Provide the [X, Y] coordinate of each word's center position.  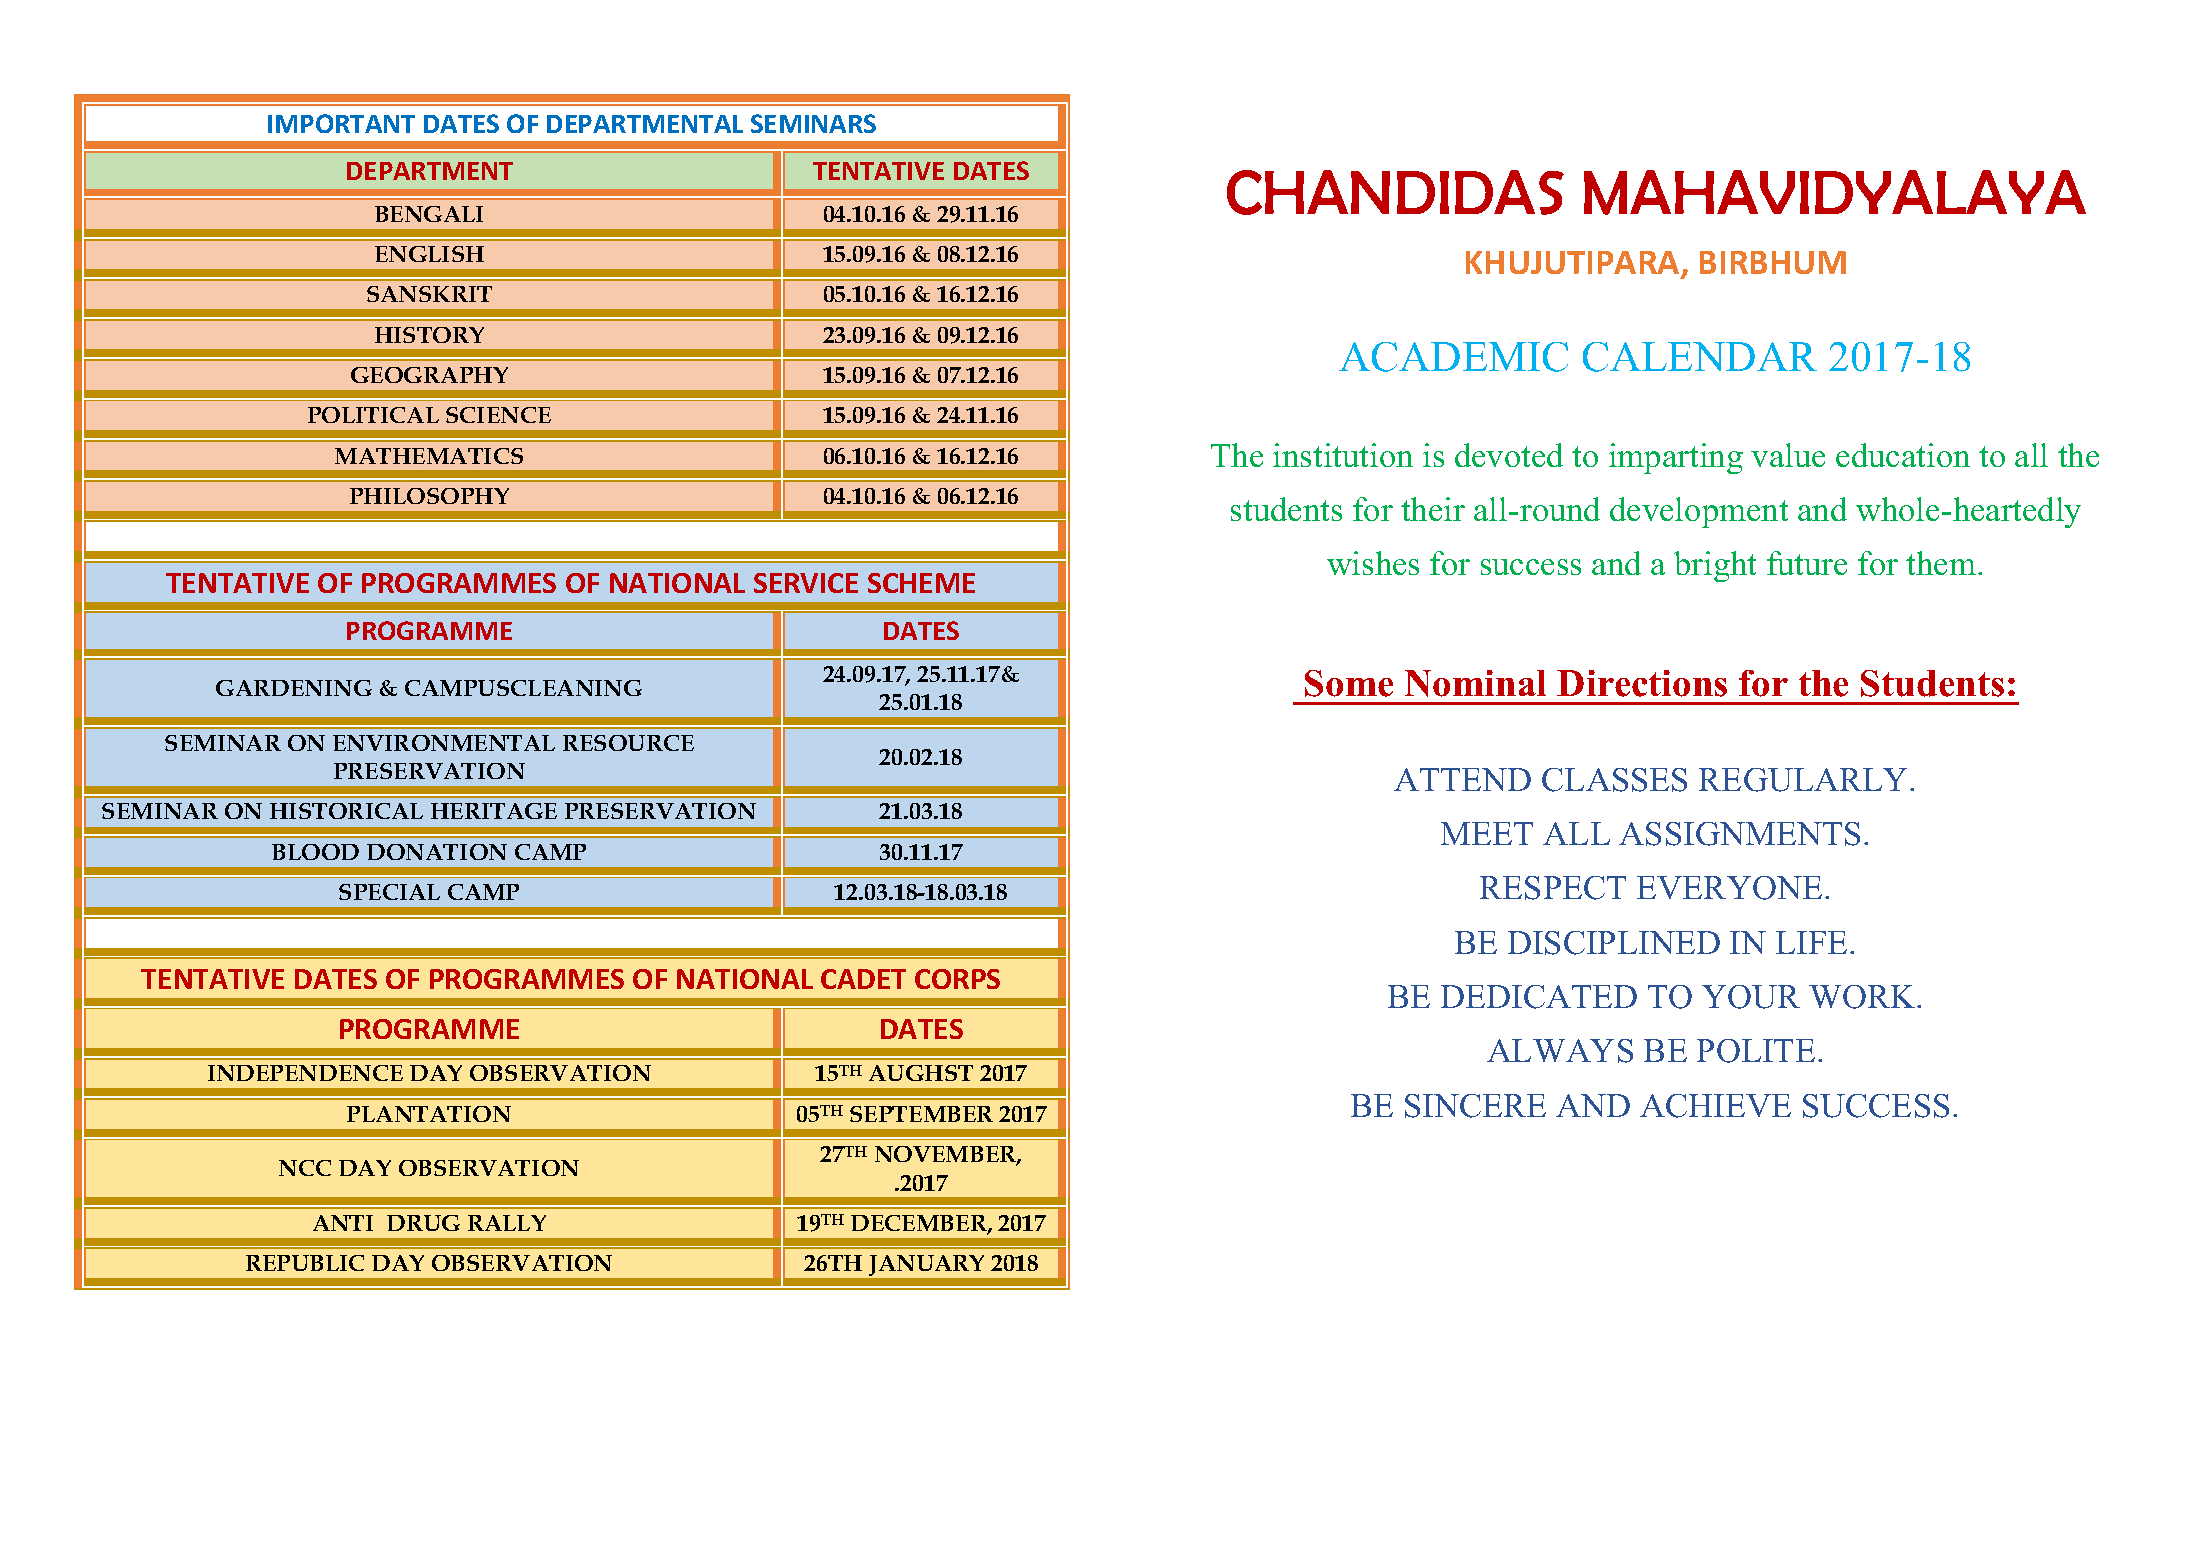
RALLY [507, 1223]
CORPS [957, 979]
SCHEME [921, 583]
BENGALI [429, 214]
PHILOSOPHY [429, 496]
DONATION [437, 852]
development [1699, 512]
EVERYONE [1729, 888]
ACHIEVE [1715, 1106]
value [1788, 455]
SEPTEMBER [921, 1114]
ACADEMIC [1453, 357]
